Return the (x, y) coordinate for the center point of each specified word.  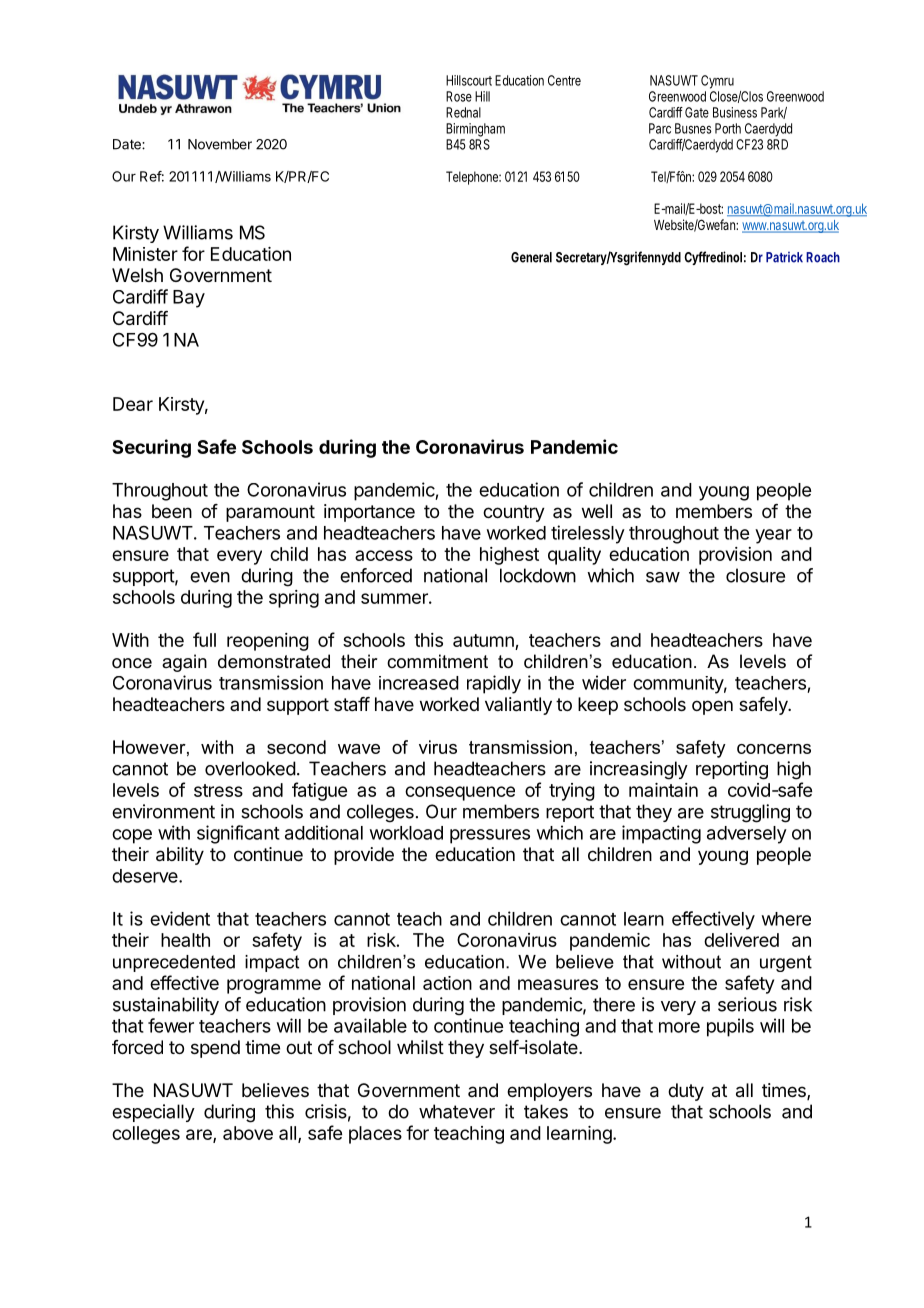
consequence (460, 793)
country (514, 513)
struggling (750, 813)
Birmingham (475, 130)
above (248, 1133)
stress (218, 790)
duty (686, 1092)
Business (735, 112)
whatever (457, 1111)
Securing (151, 448)
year (773, 536)
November (220, 144)
